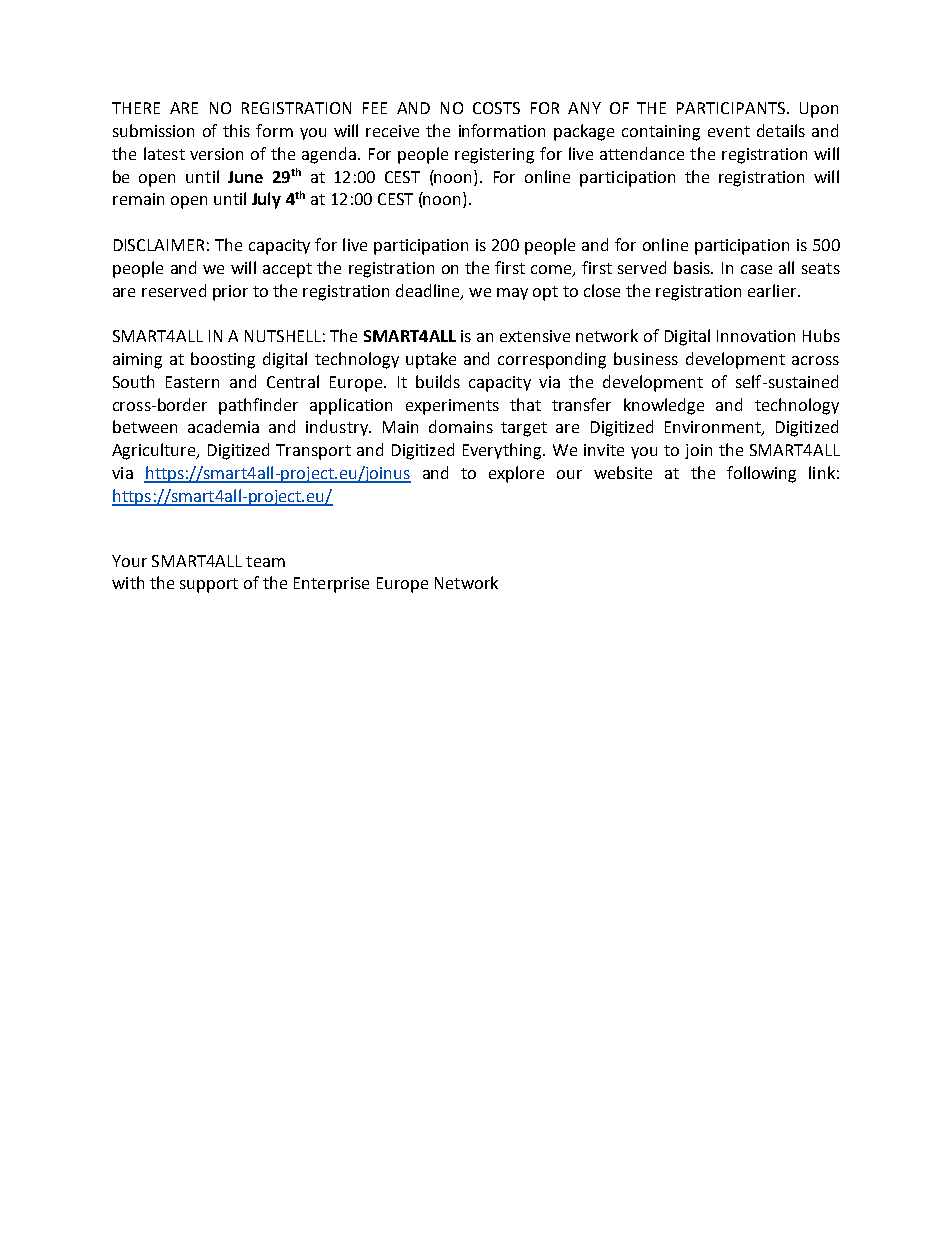 This screenshot has height=1233, width=952. I want to click on Enterprise, so click(331, 585).
